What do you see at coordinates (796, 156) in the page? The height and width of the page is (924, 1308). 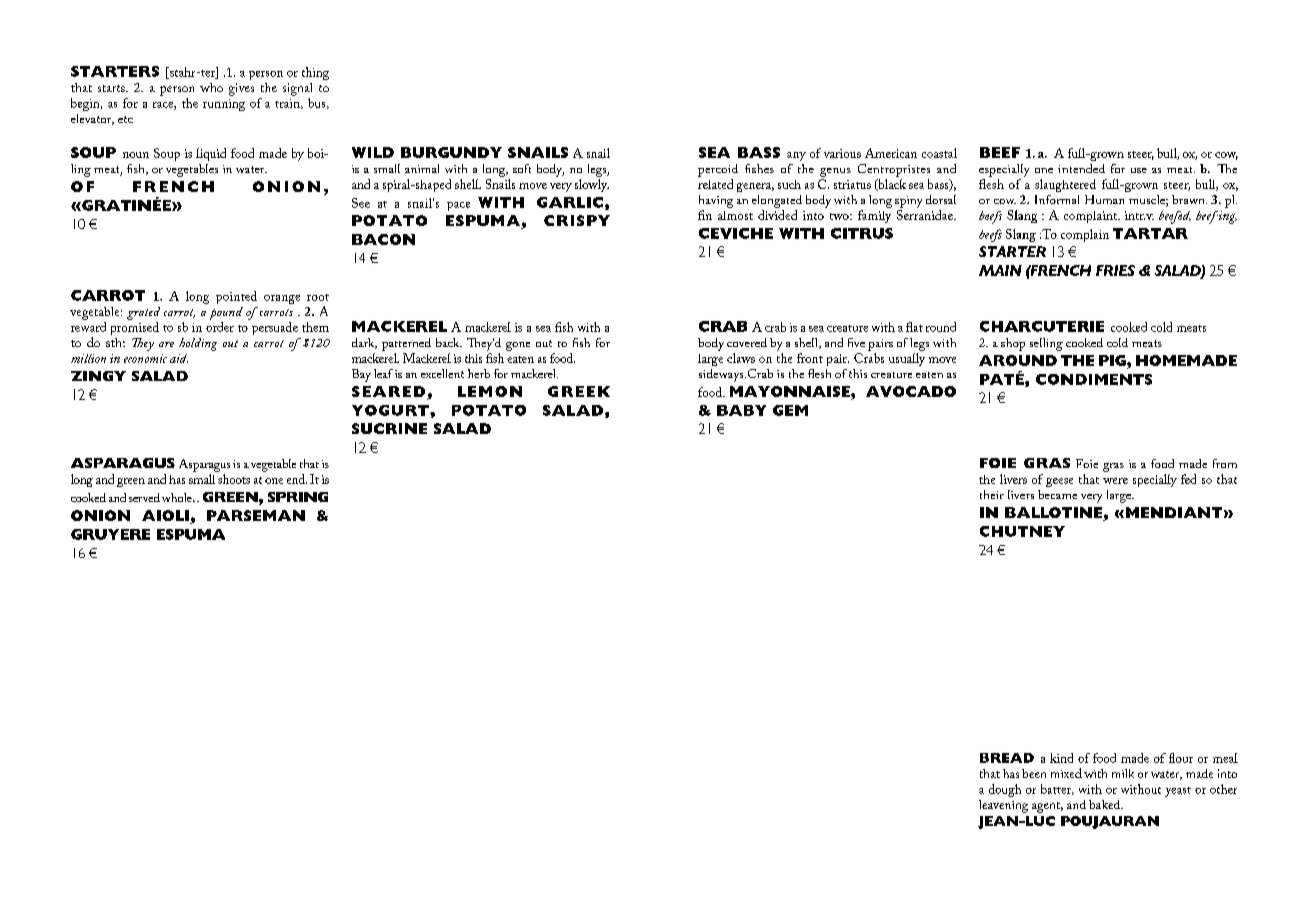 I see `any` at bounding box center [796, 156].
